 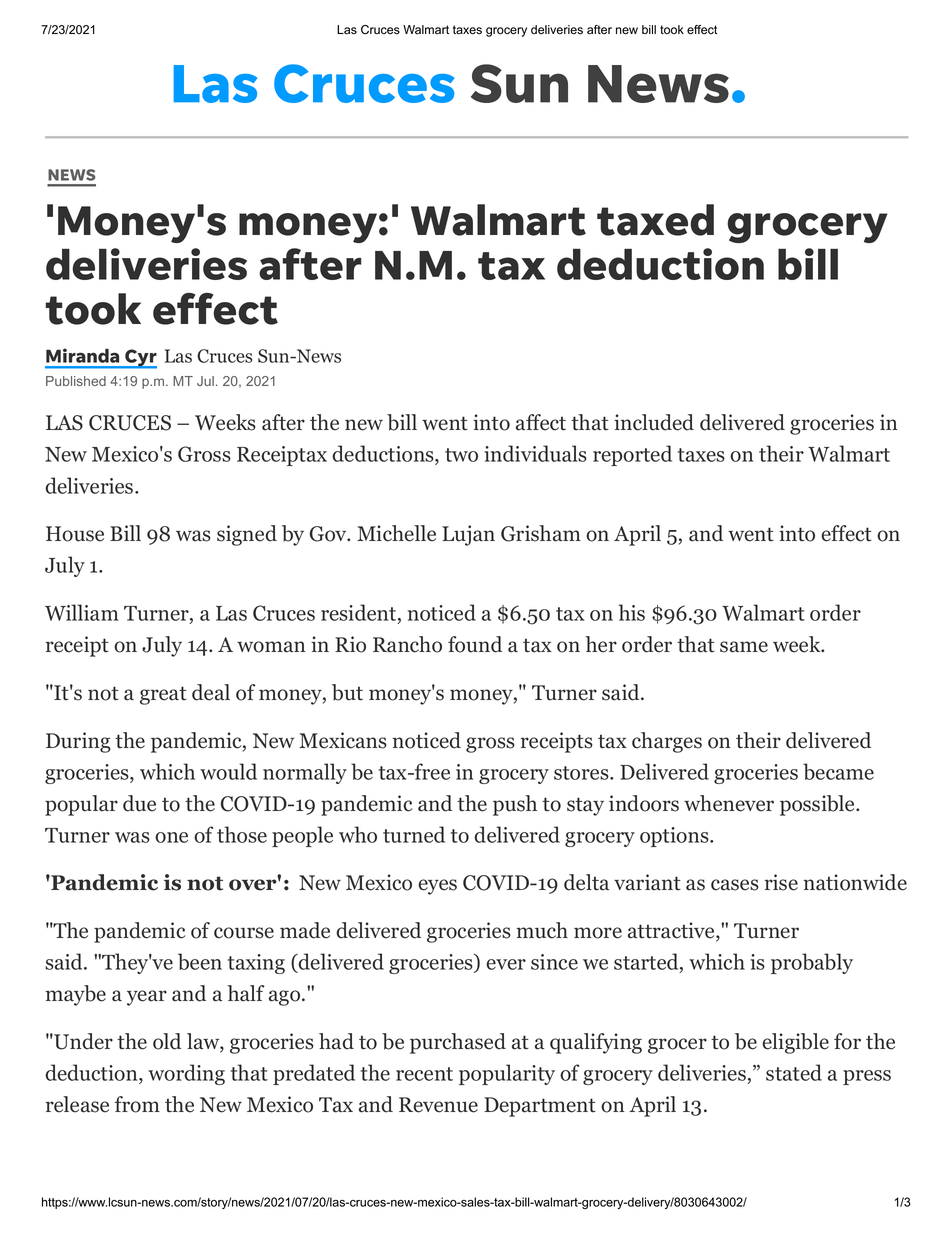 What do you see at coordinates (781, 882) in the screenshot?
I see `rise` at bounding box center [781, 882].
